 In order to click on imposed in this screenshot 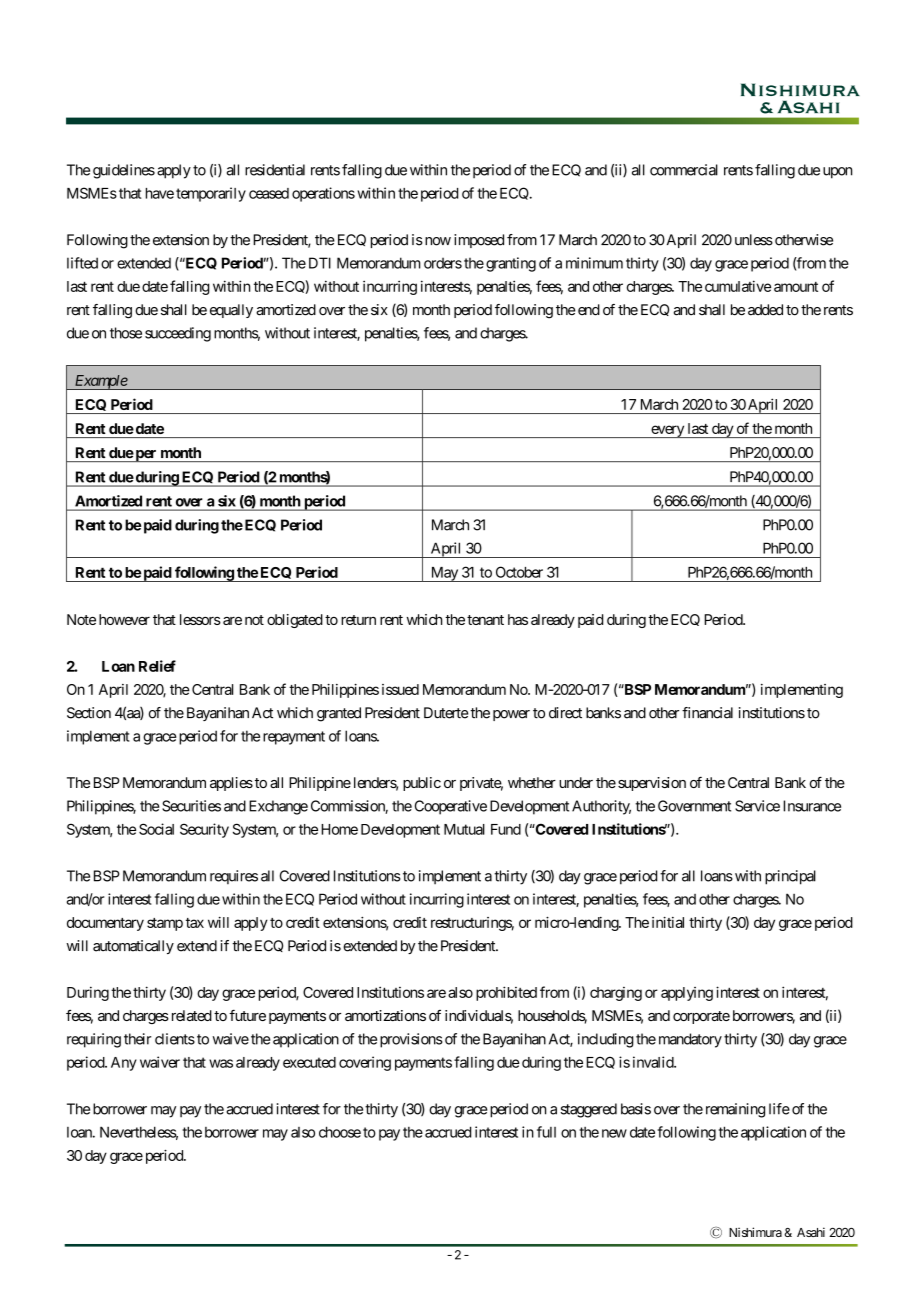, I will do `click(479, 241)`.
